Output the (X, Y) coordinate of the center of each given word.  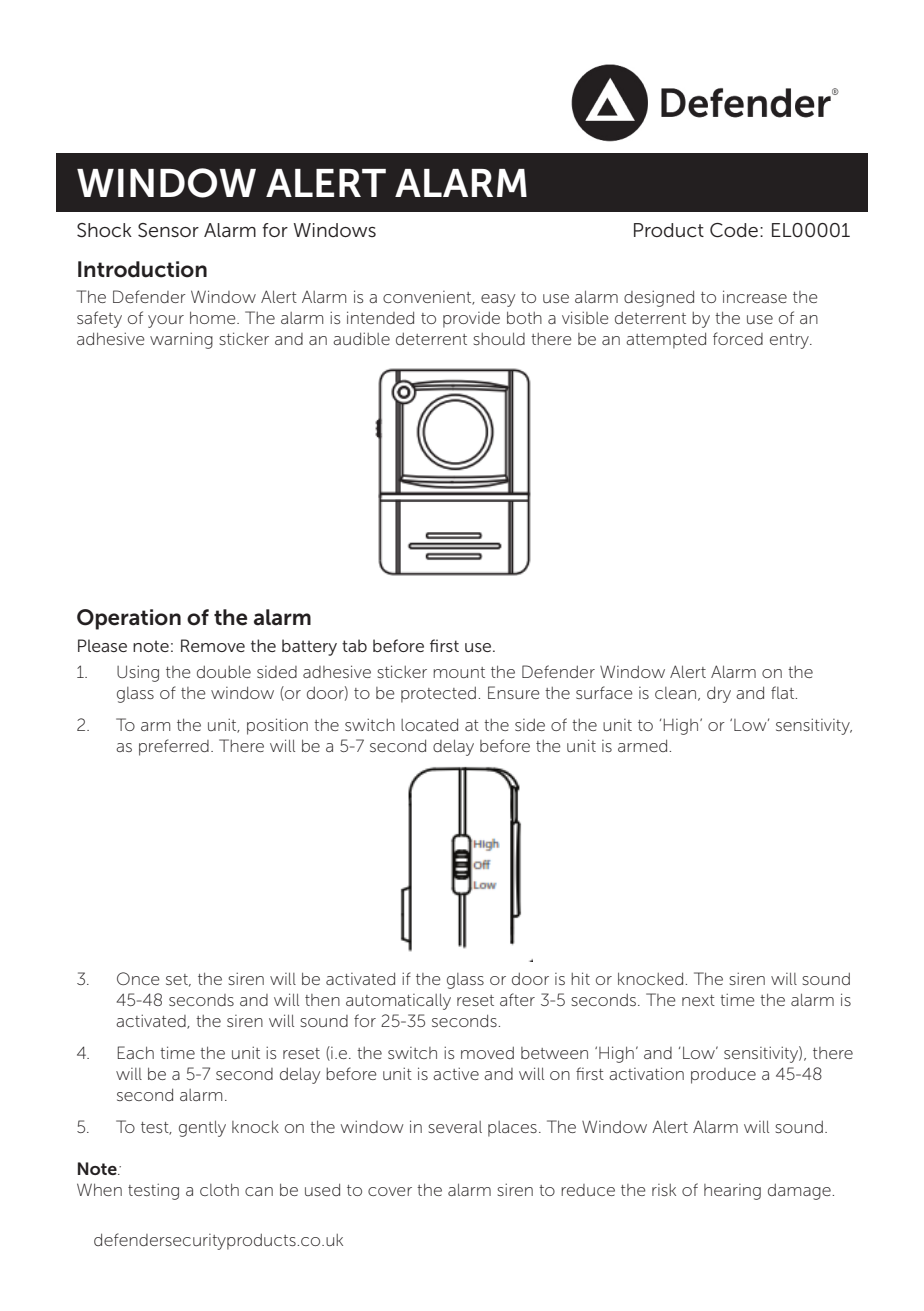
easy (498, 300)
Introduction (142, 269)
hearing (732, 1192)
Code (734, 230)
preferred (174, 747)
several (455, 1127)
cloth (219, 1189)
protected (438, 695)
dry (719, 694)
